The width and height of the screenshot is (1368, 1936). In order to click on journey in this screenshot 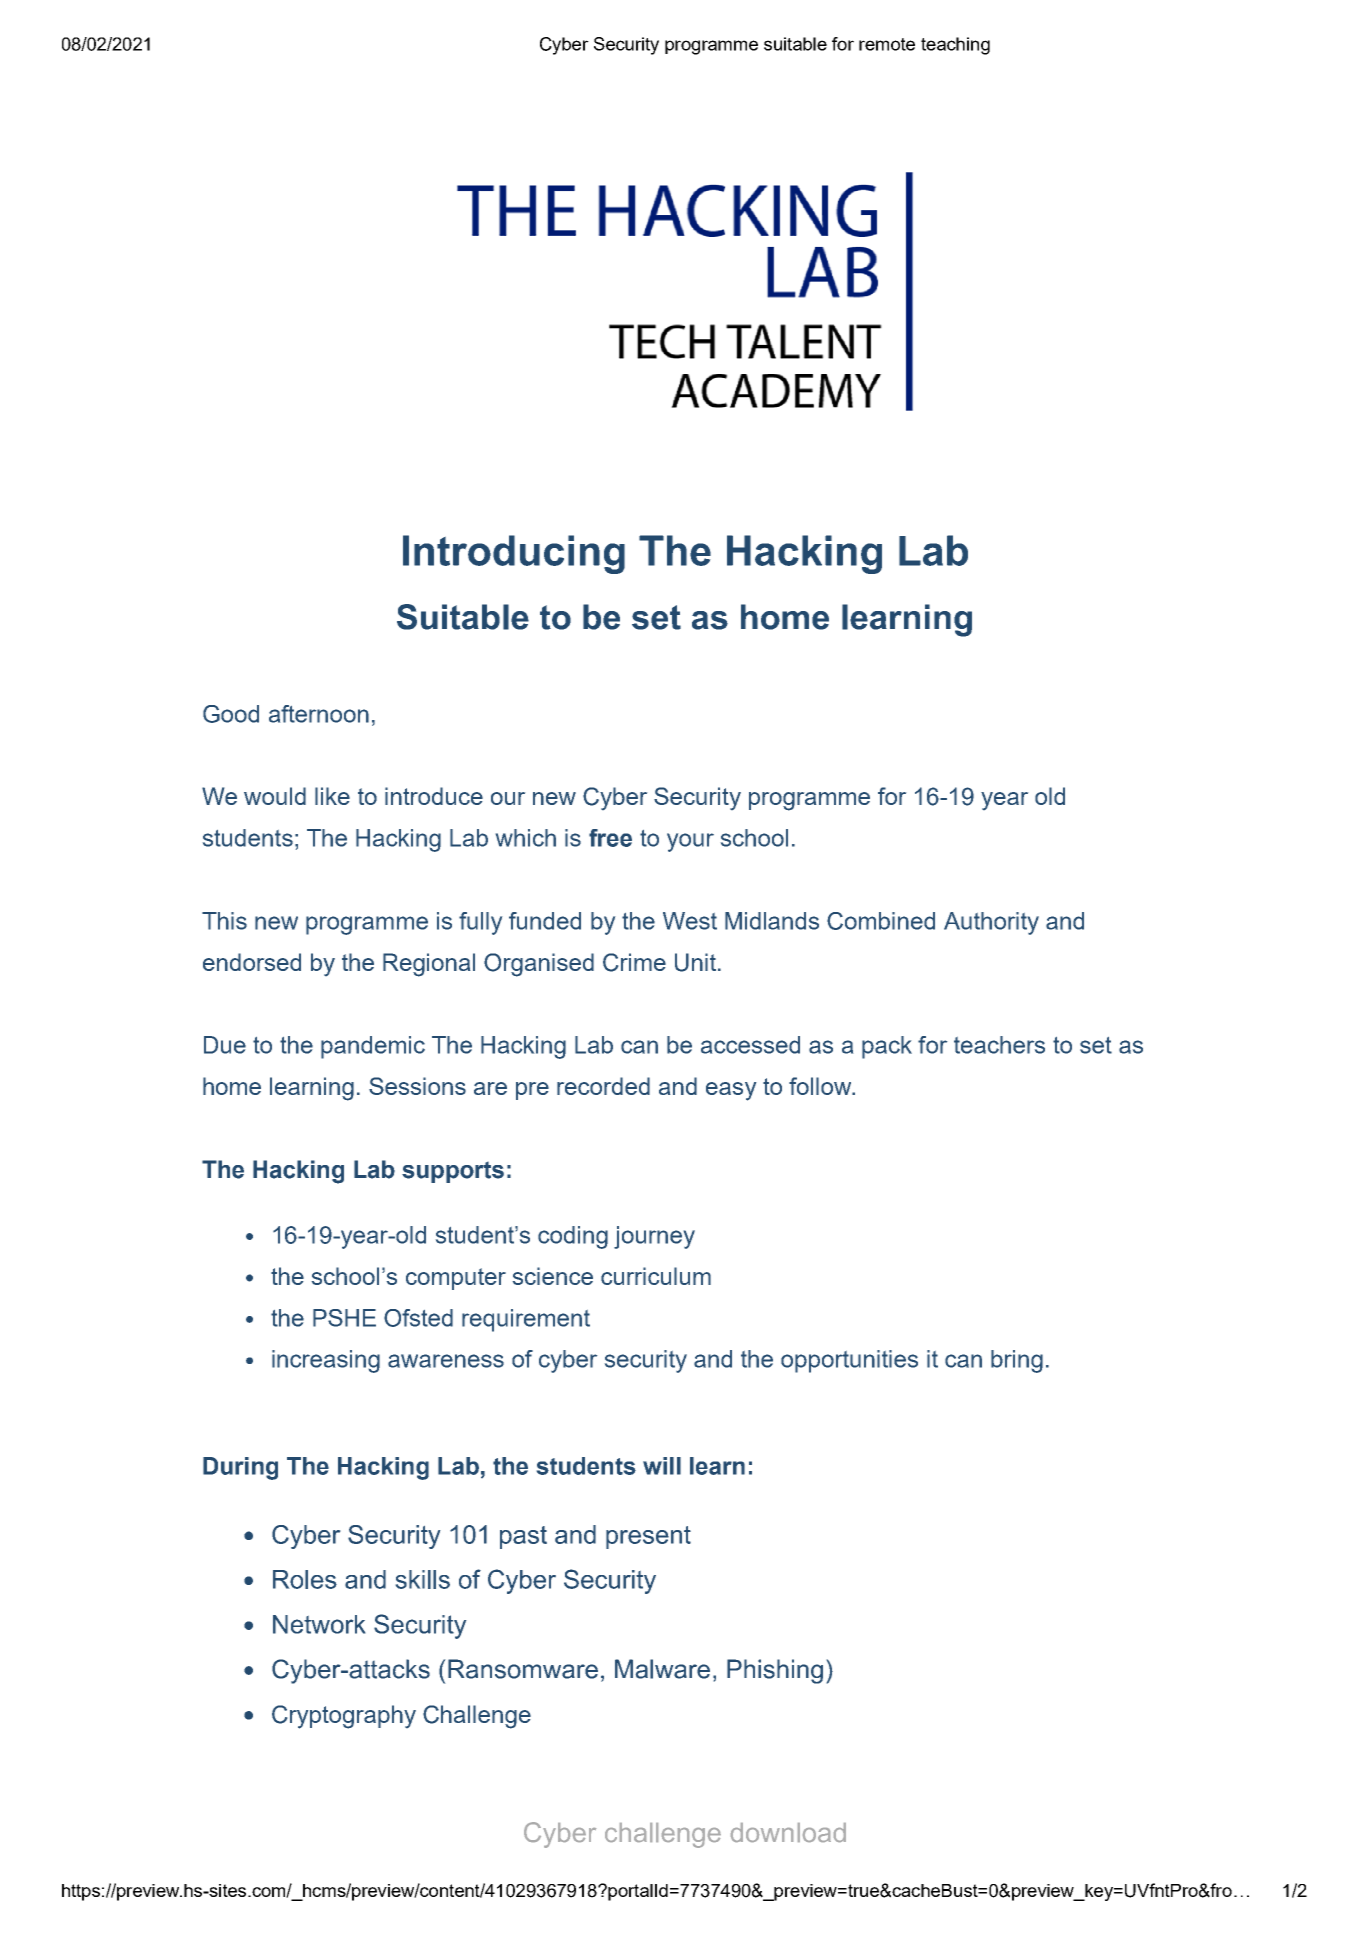, I will do `click(654, 1237)`.
